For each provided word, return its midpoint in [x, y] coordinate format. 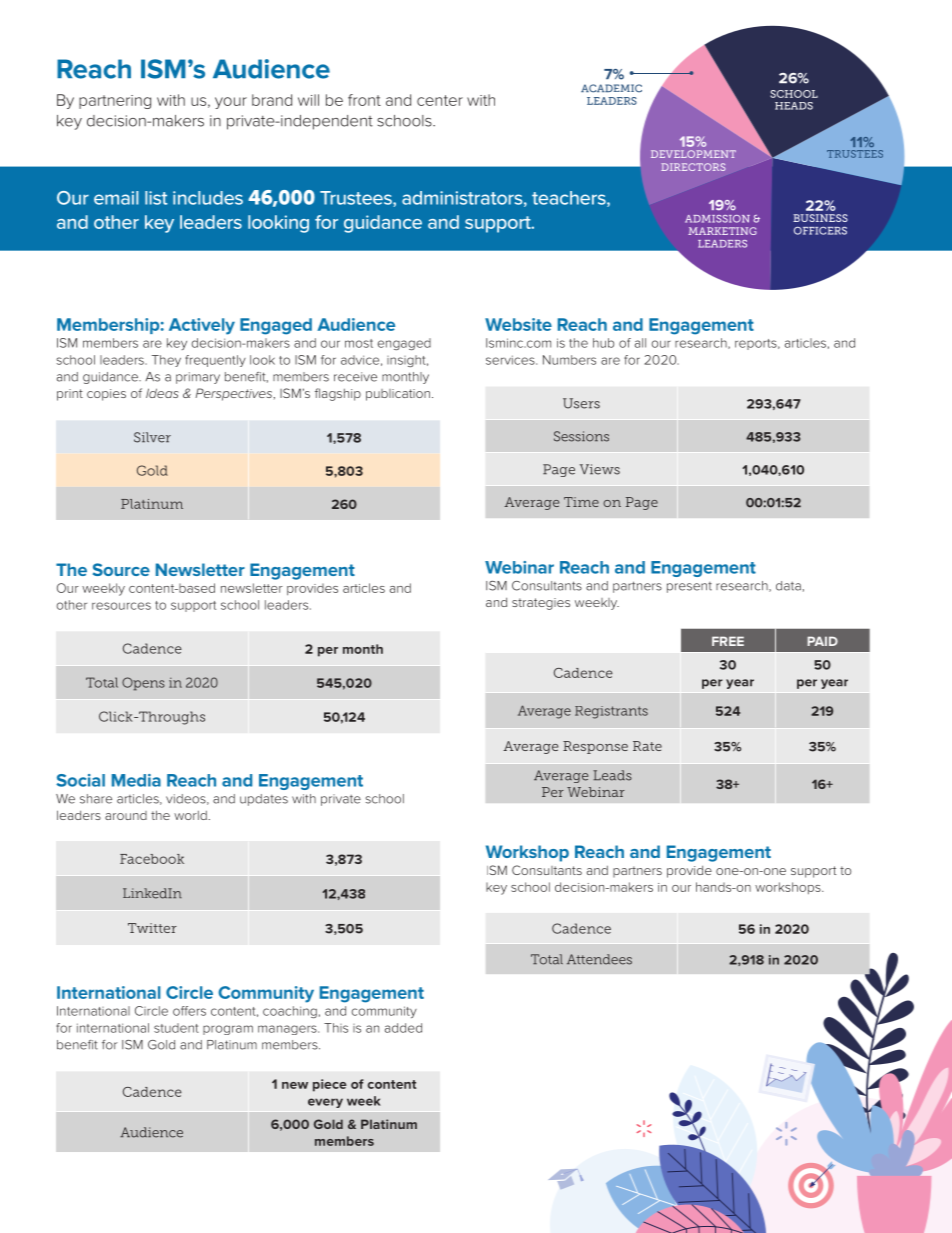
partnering [115, 102]
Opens [143, 684]
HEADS [794, 106]
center [440, 100]
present [689, 587]
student [176, 1028]
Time [581, 502]
